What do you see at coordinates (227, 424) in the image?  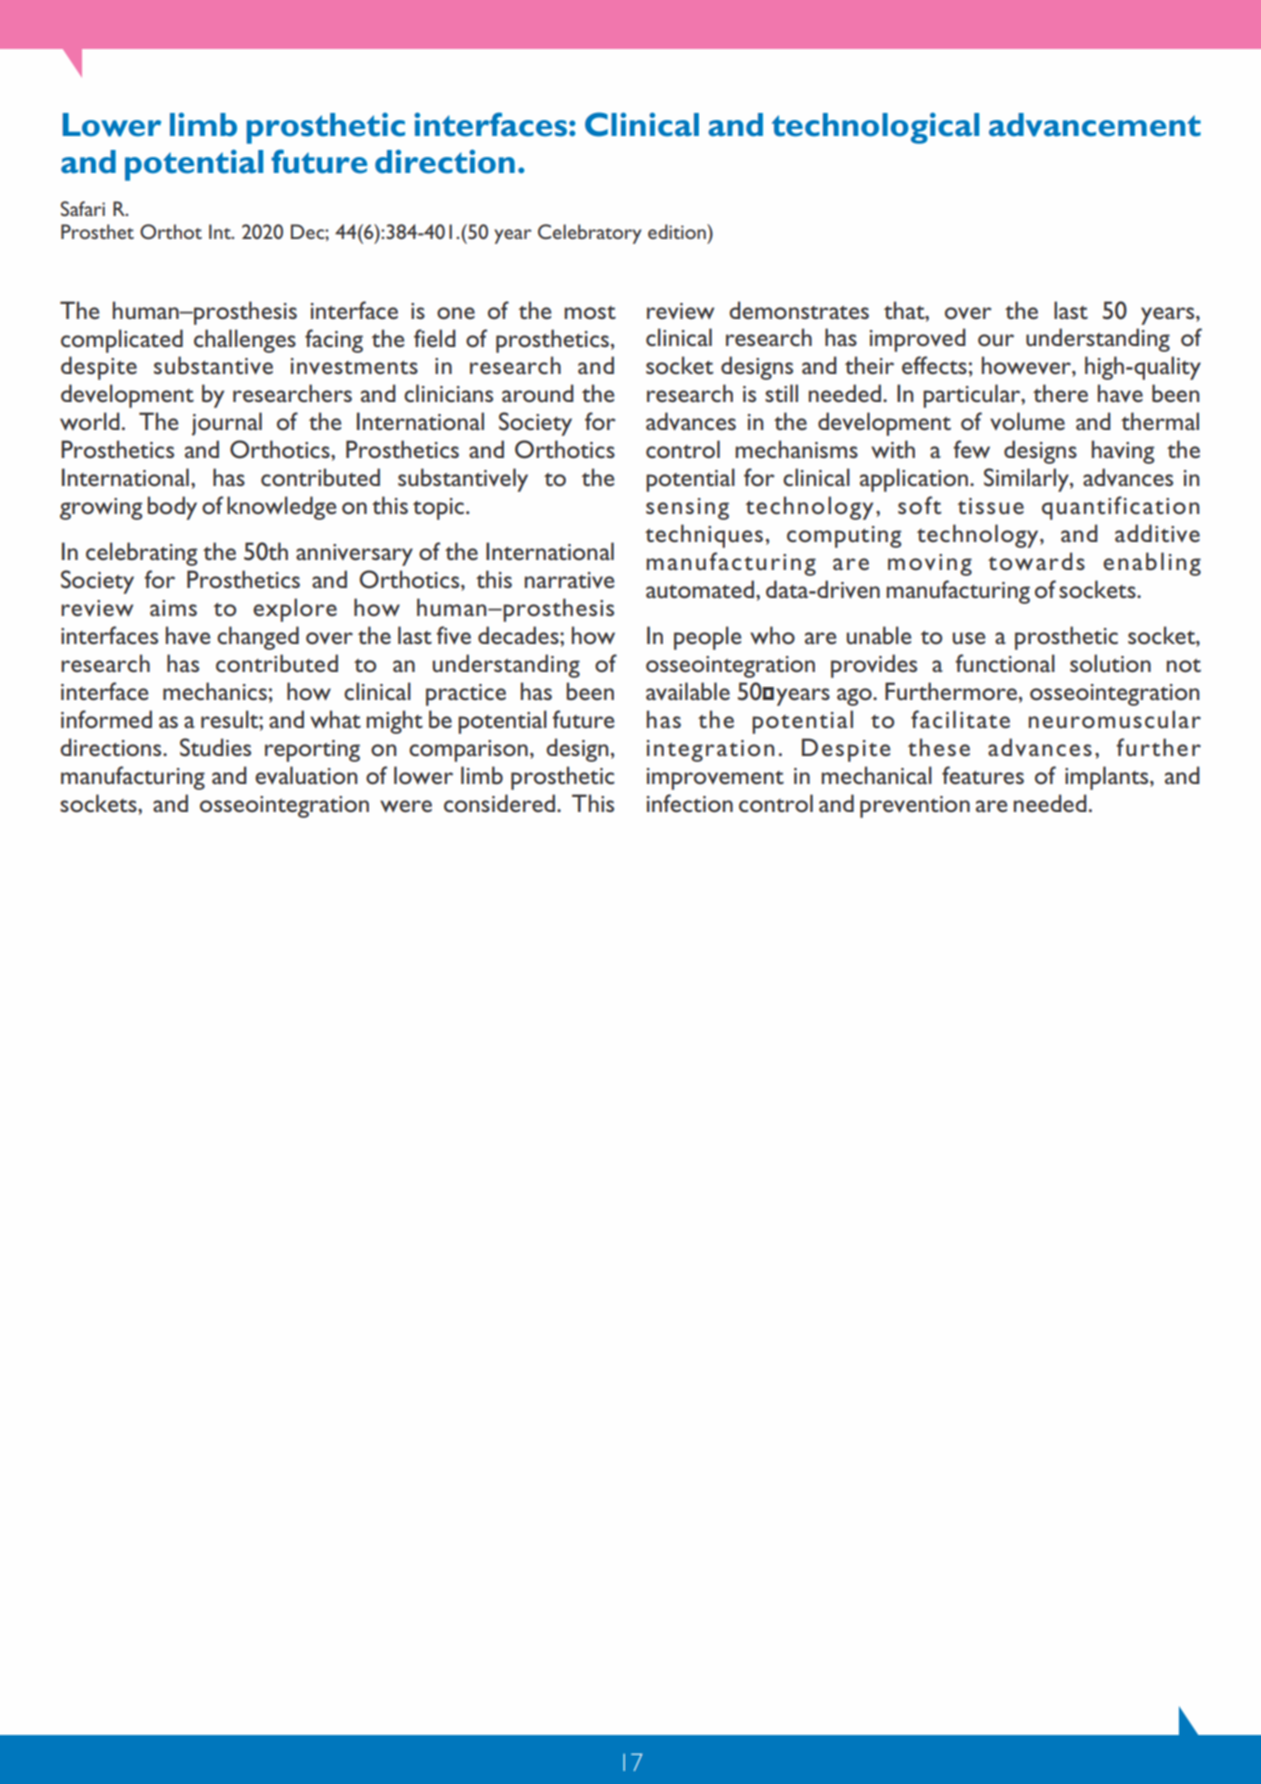 I see `journal` at bounding box center [227, 424].
